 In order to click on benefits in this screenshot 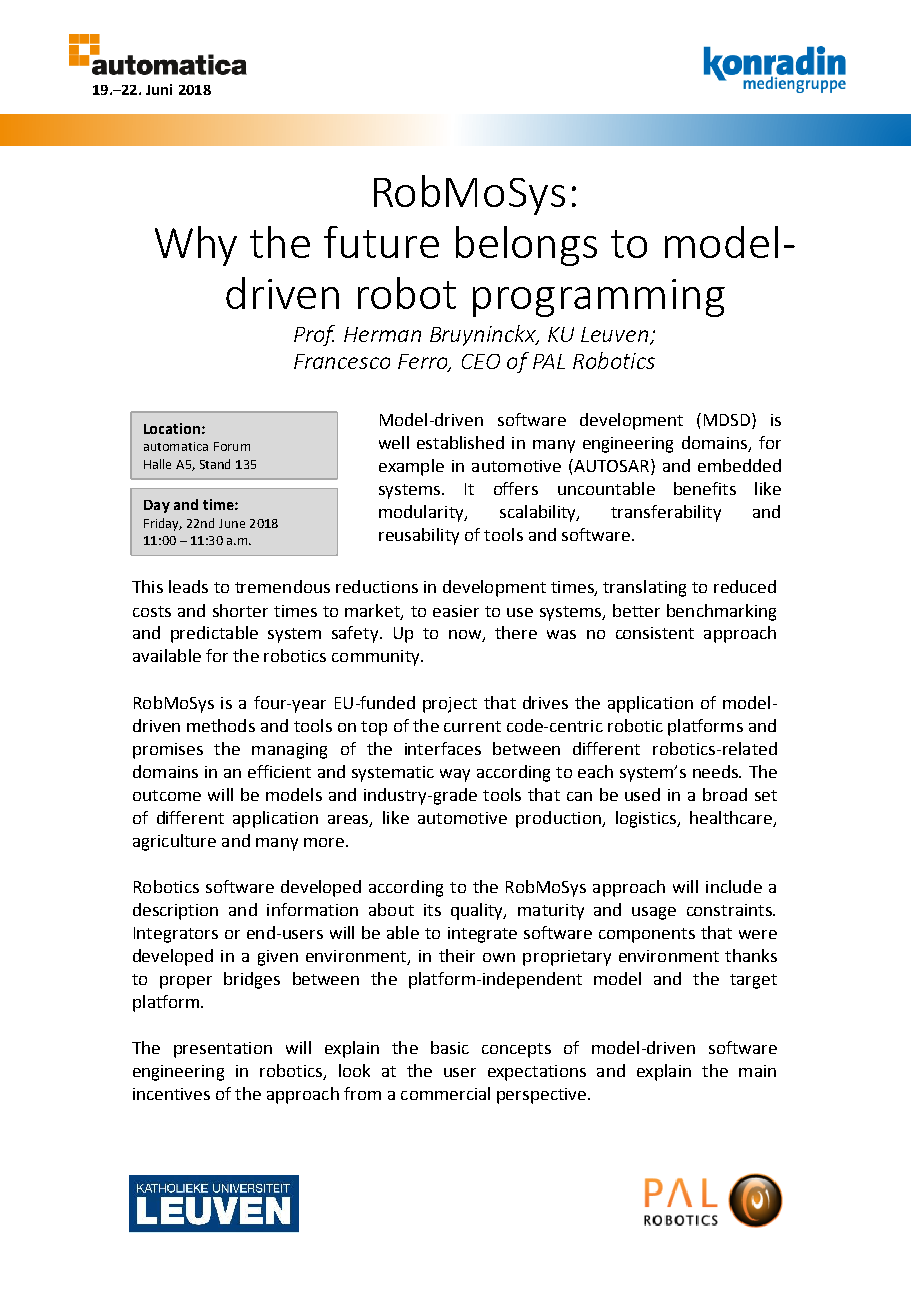, I will do `click(705, 488)`.
